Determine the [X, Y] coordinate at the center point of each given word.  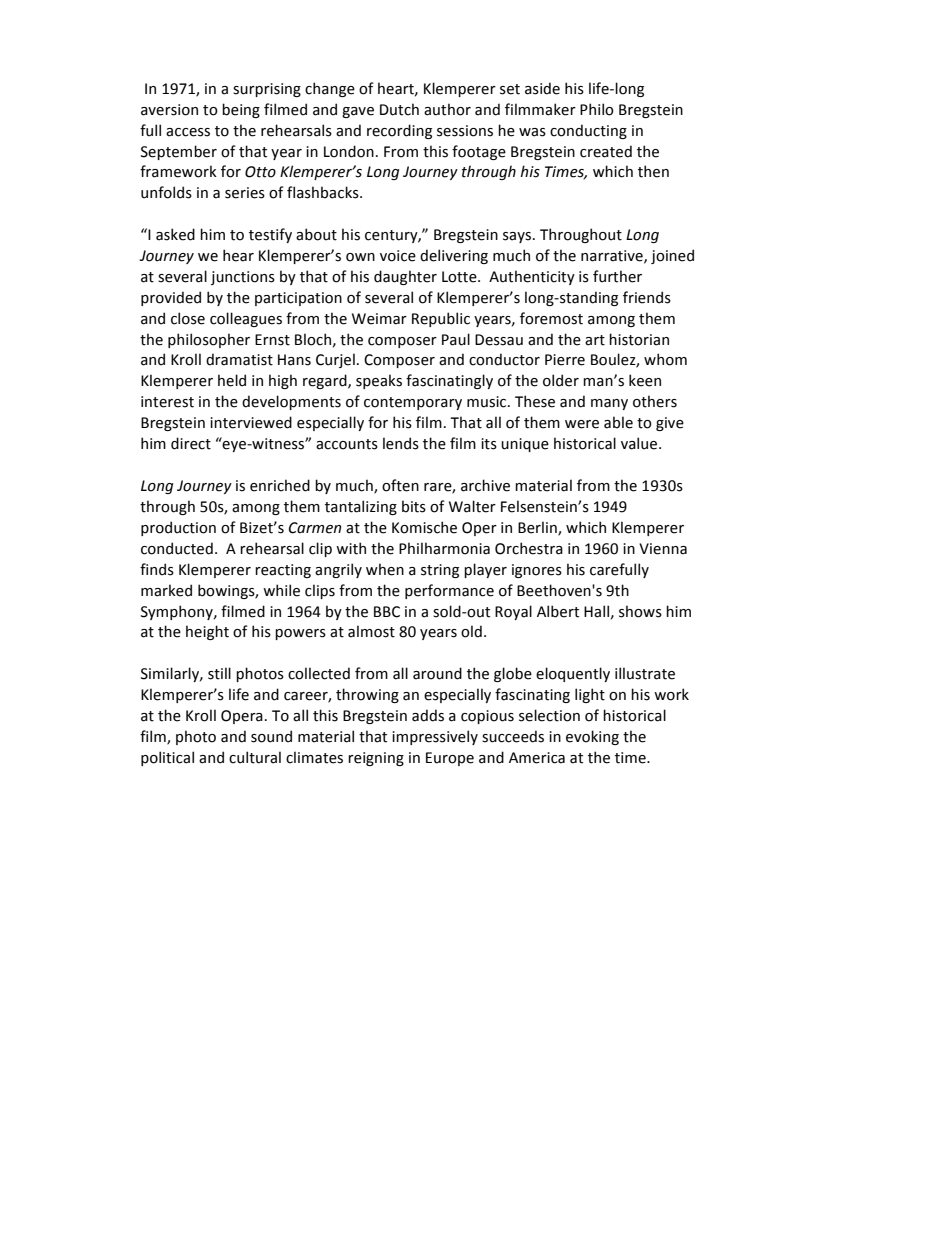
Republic [441, 319]
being [241, 110]
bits [414, 506]
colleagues [246, 319]
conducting [588, 131]
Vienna [663, 549]
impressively [435, 737]
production [178, 528]
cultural [255, 757]
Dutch [399, 109]
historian [639, 339]
